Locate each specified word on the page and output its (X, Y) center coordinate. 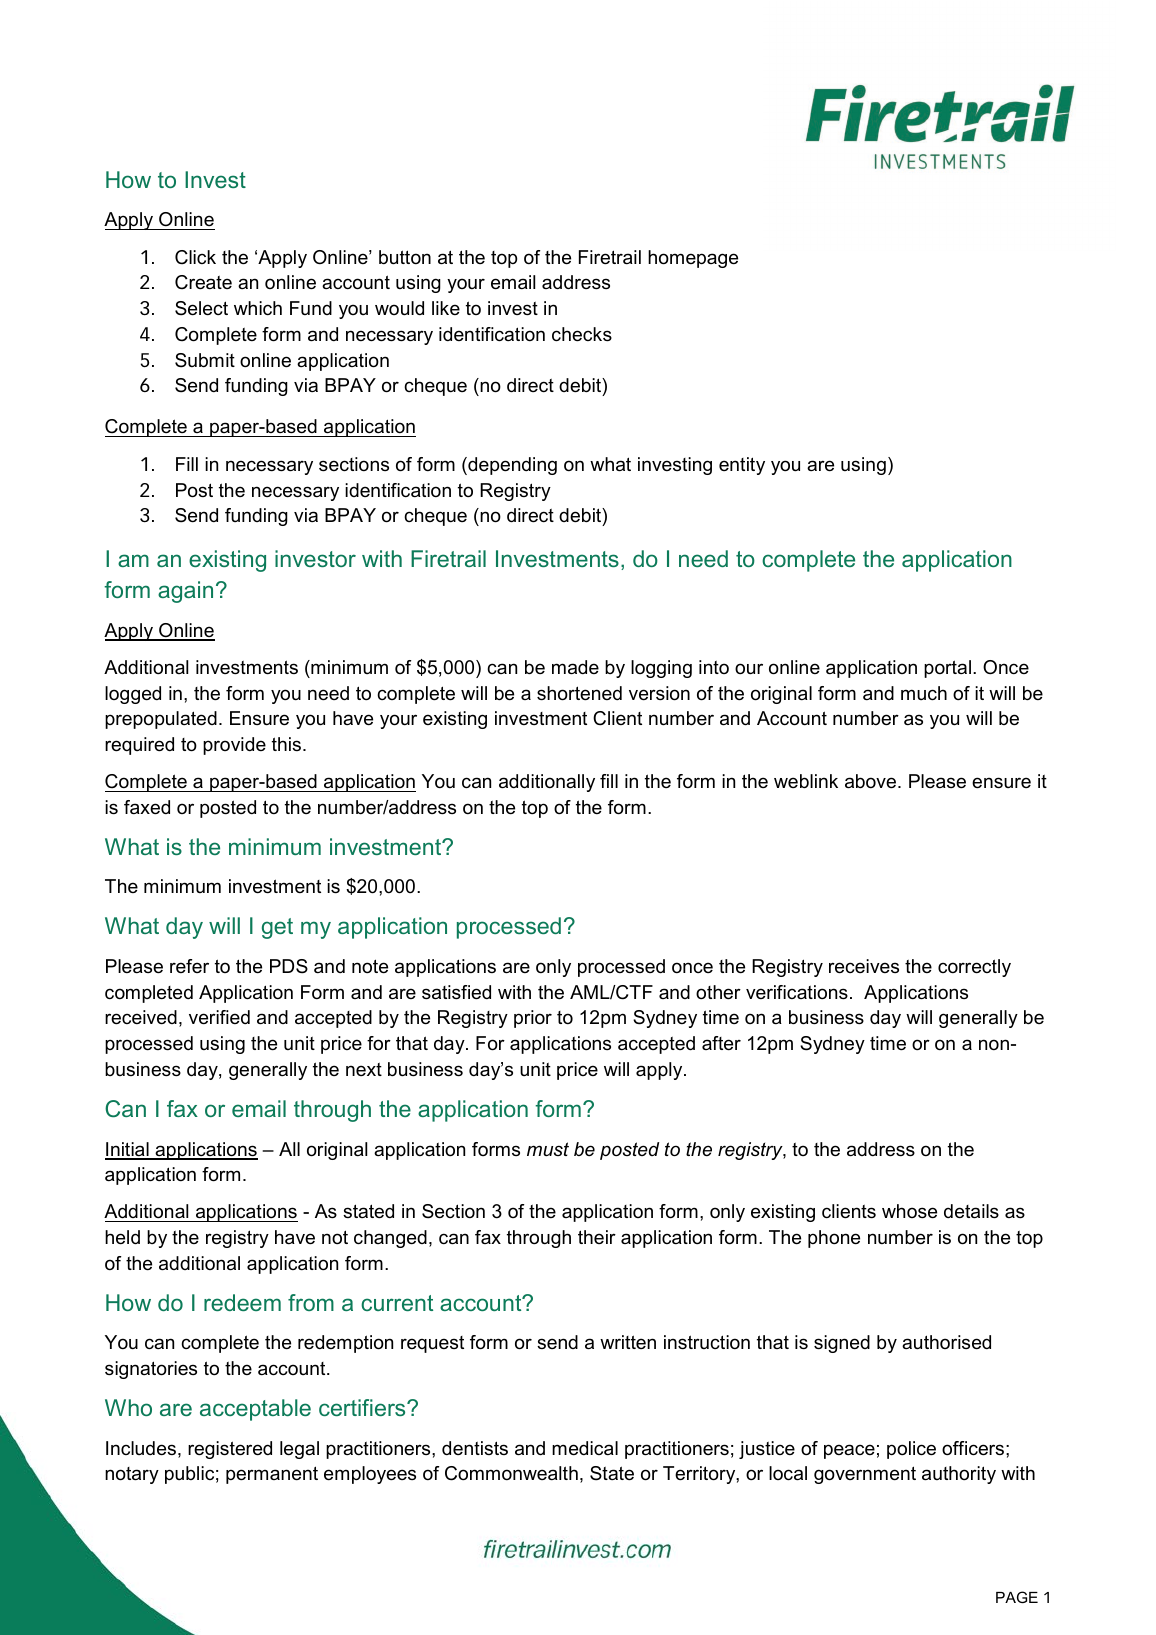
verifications (797, 992)
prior (533, 1019)
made (575, 667)
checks (582, 334)
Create (203, 282)
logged (133, 695)
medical (585, 1448)
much (924, 693)
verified (219, 1017)
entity (742, 466)
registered (230, 1450)
